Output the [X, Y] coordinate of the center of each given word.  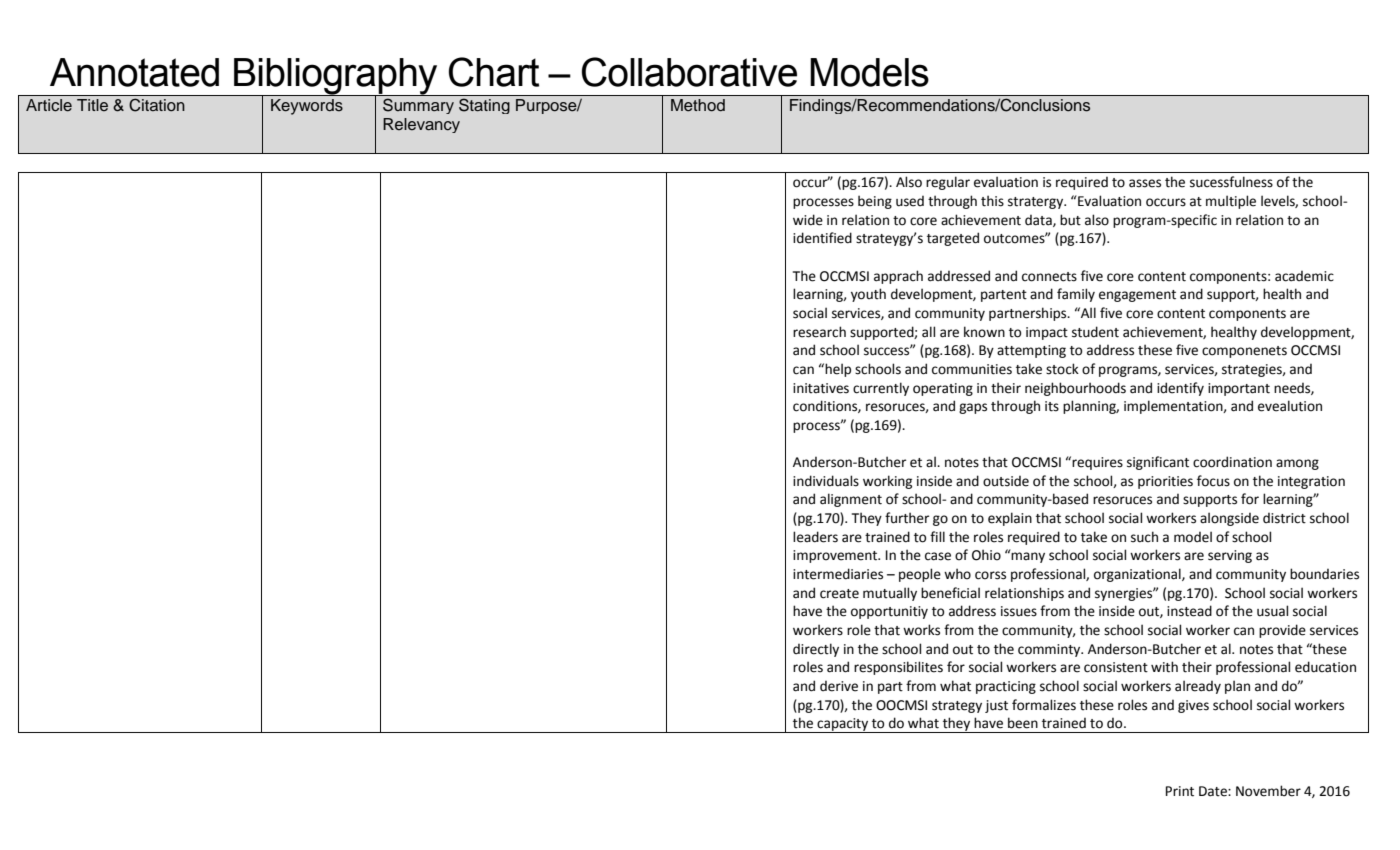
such [1144, 537]
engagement [1137, 296]
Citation [157, 105]
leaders [815, 537]
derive [839, 686]
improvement [836, 556]
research [819, 332]
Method [698, 105]
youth [868, 295]
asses [1145, 183]
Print [1180, 791]
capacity [843, 725]
